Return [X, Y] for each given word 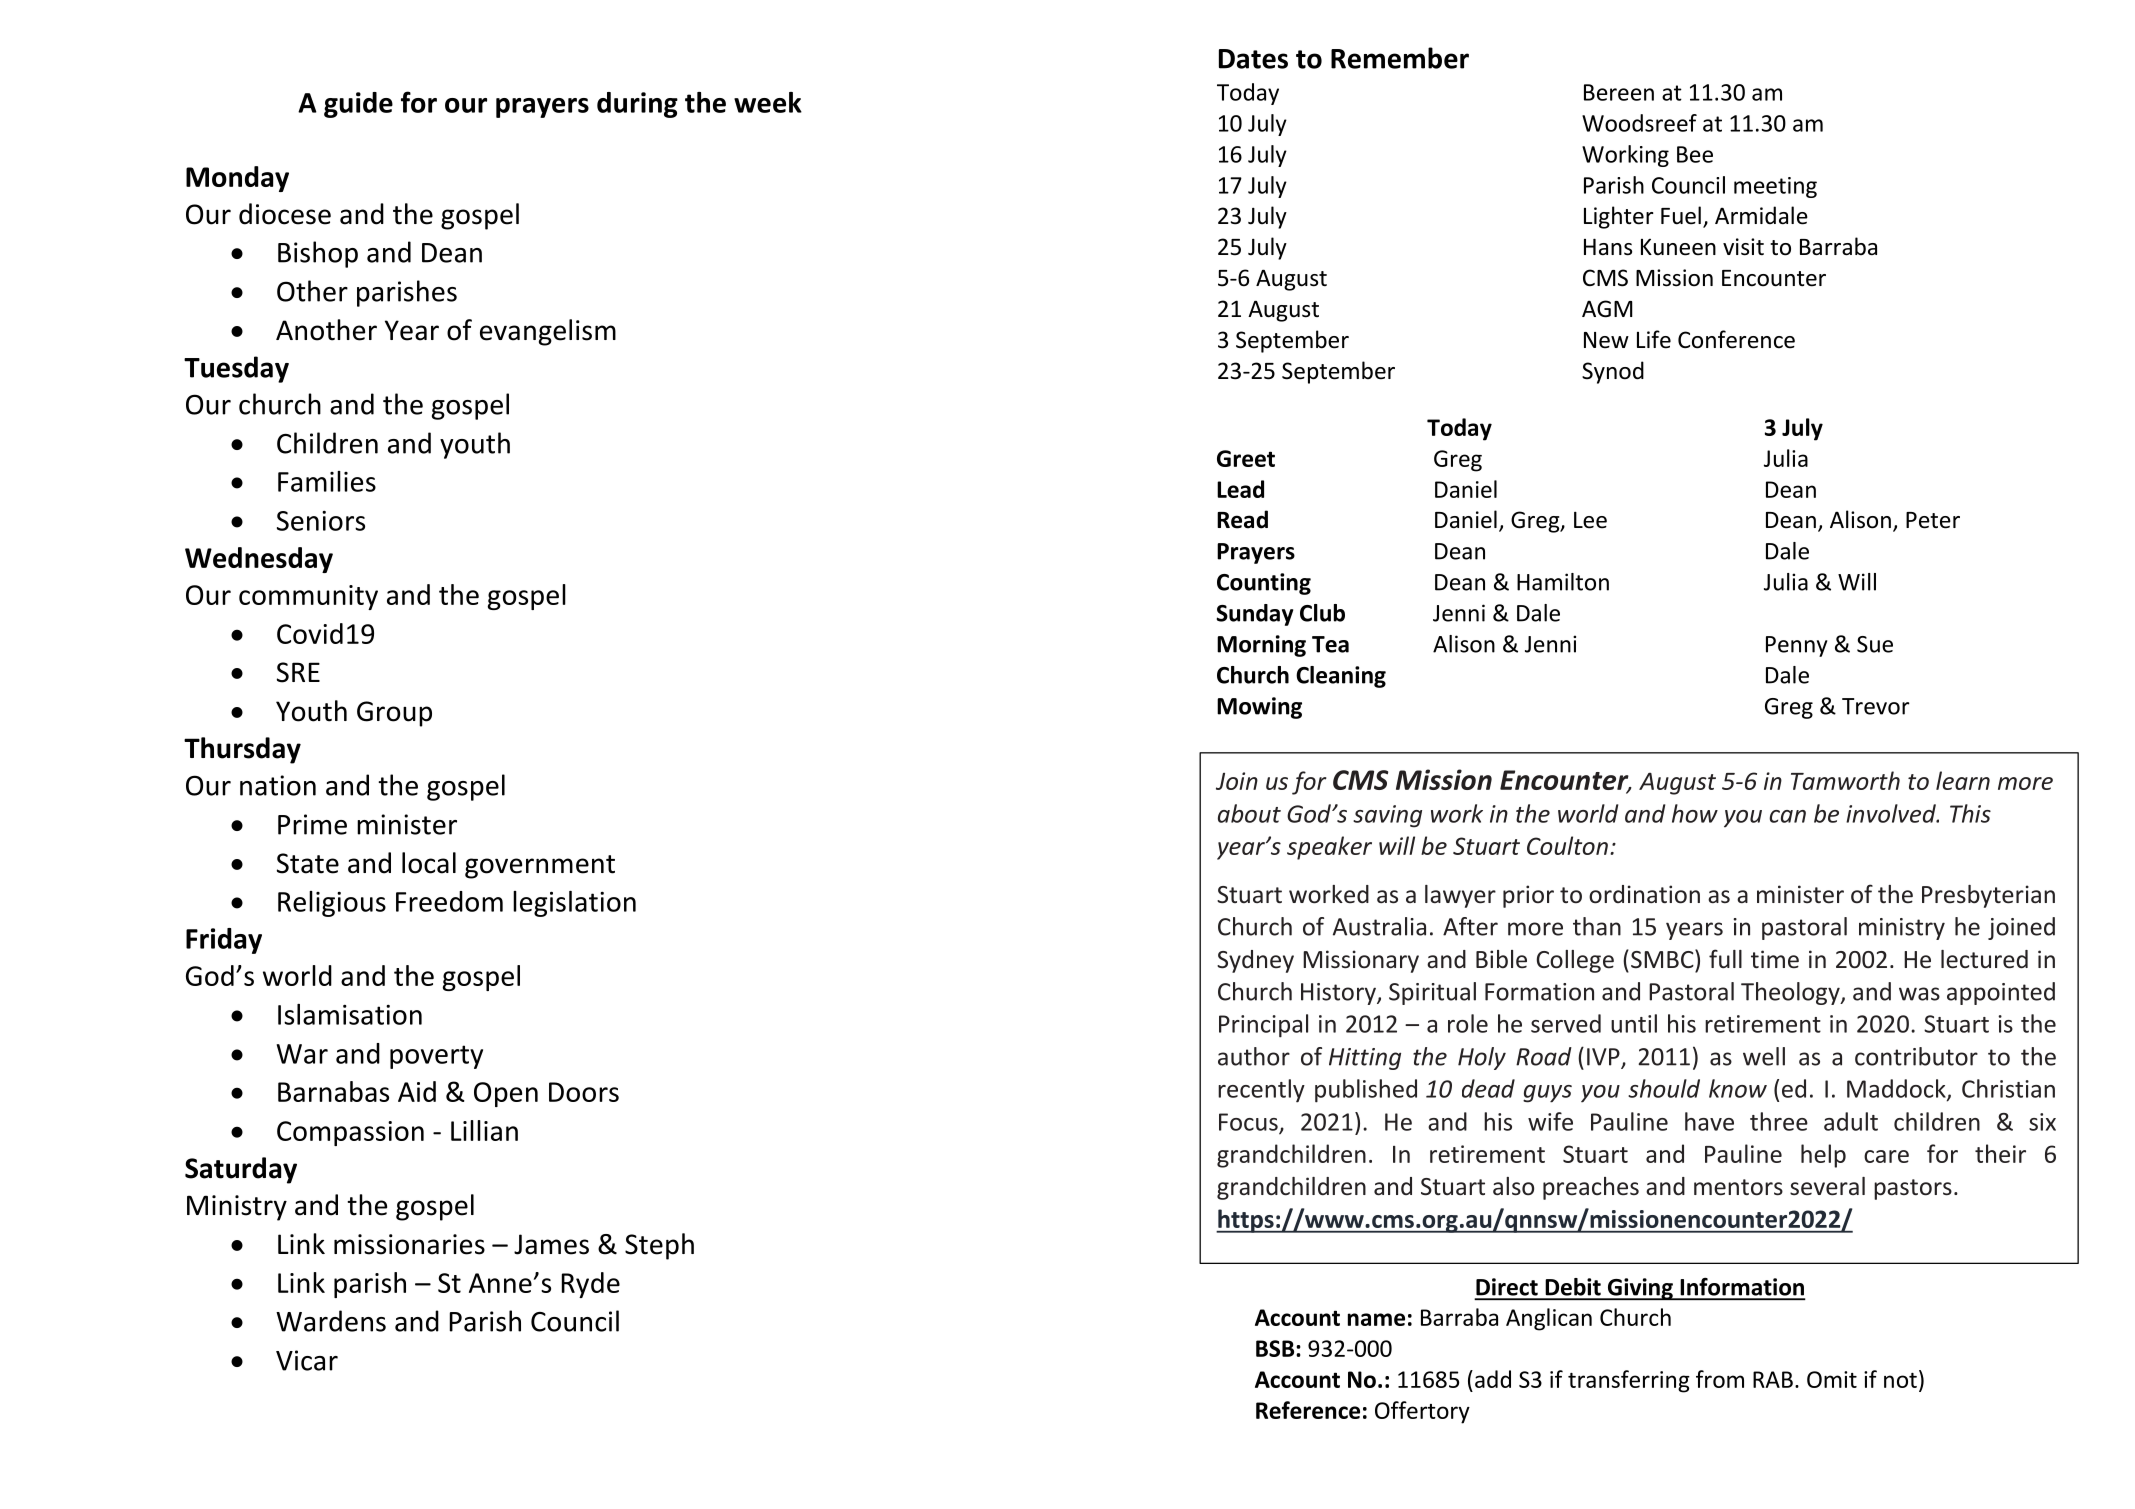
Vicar [307, 1360]
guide [358, 105]
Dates [1253, 59]
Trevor [1876, 706]
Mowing [1259, 708]
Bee [1695, 154]
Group [394, 714]
